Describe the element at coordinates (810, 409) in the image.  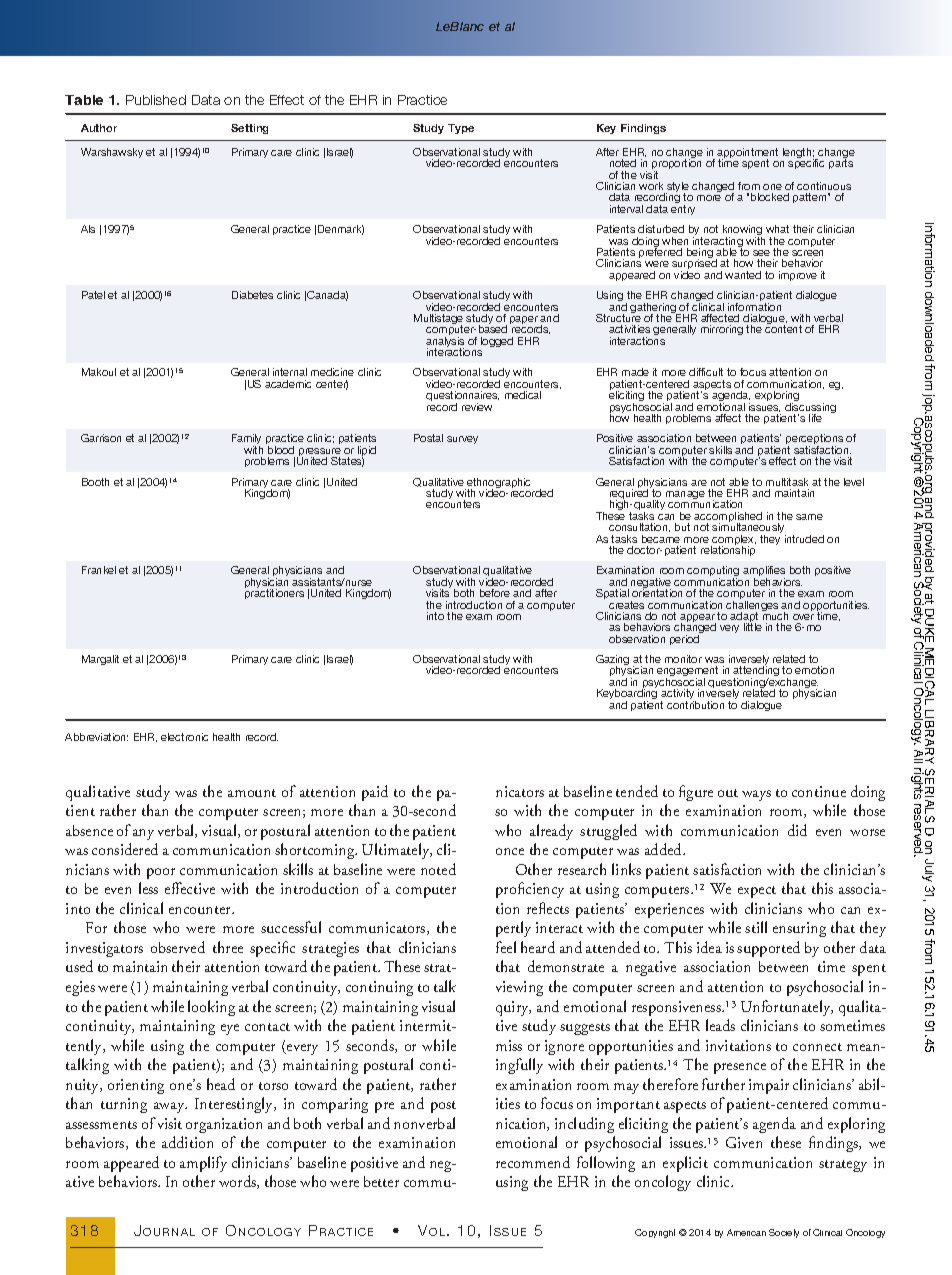
I see `discussing` at that location.
